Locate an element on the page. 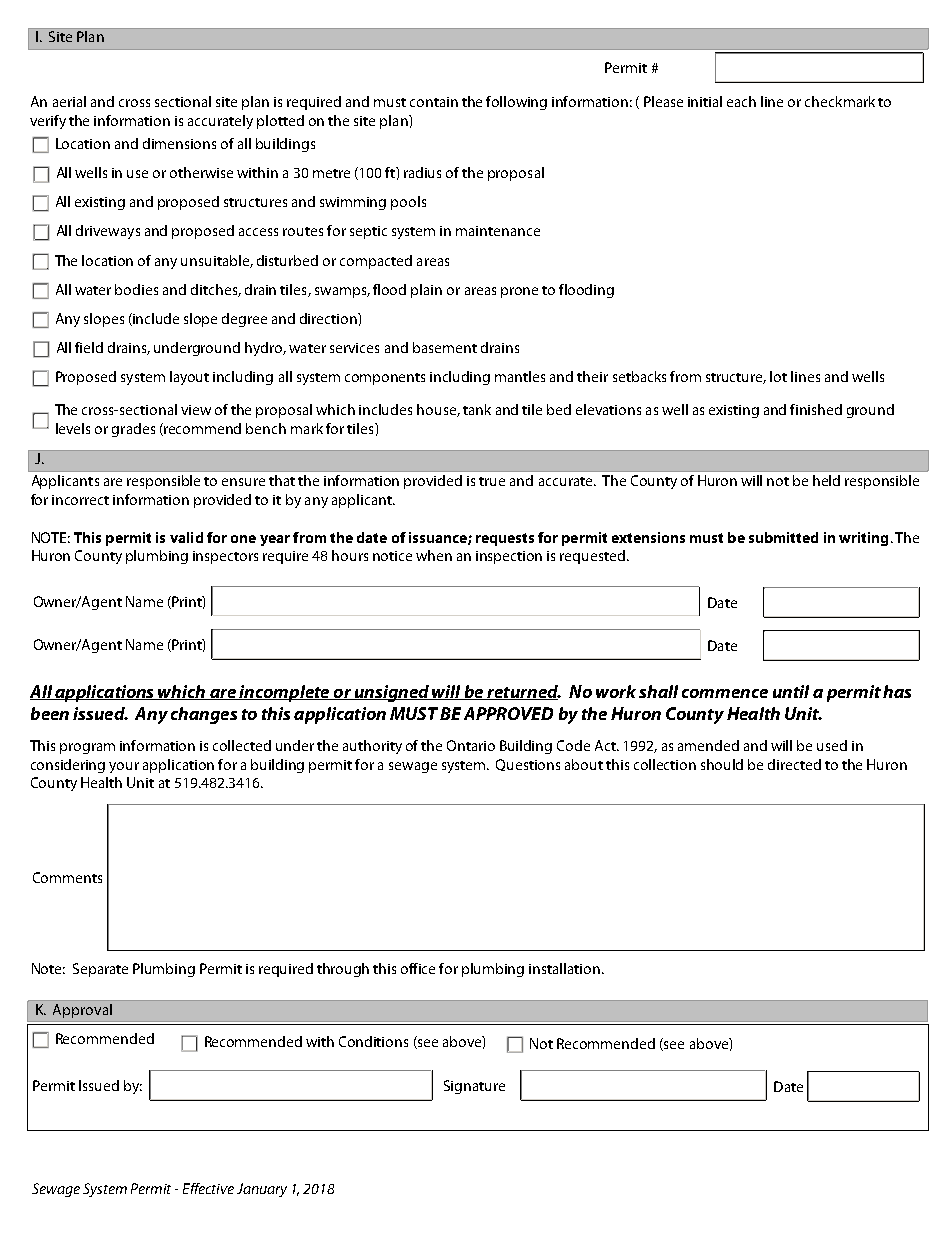 Image resolution: width=952 pixels, height=1233 pixels. unsigned is located at coordinates (391, 693).
